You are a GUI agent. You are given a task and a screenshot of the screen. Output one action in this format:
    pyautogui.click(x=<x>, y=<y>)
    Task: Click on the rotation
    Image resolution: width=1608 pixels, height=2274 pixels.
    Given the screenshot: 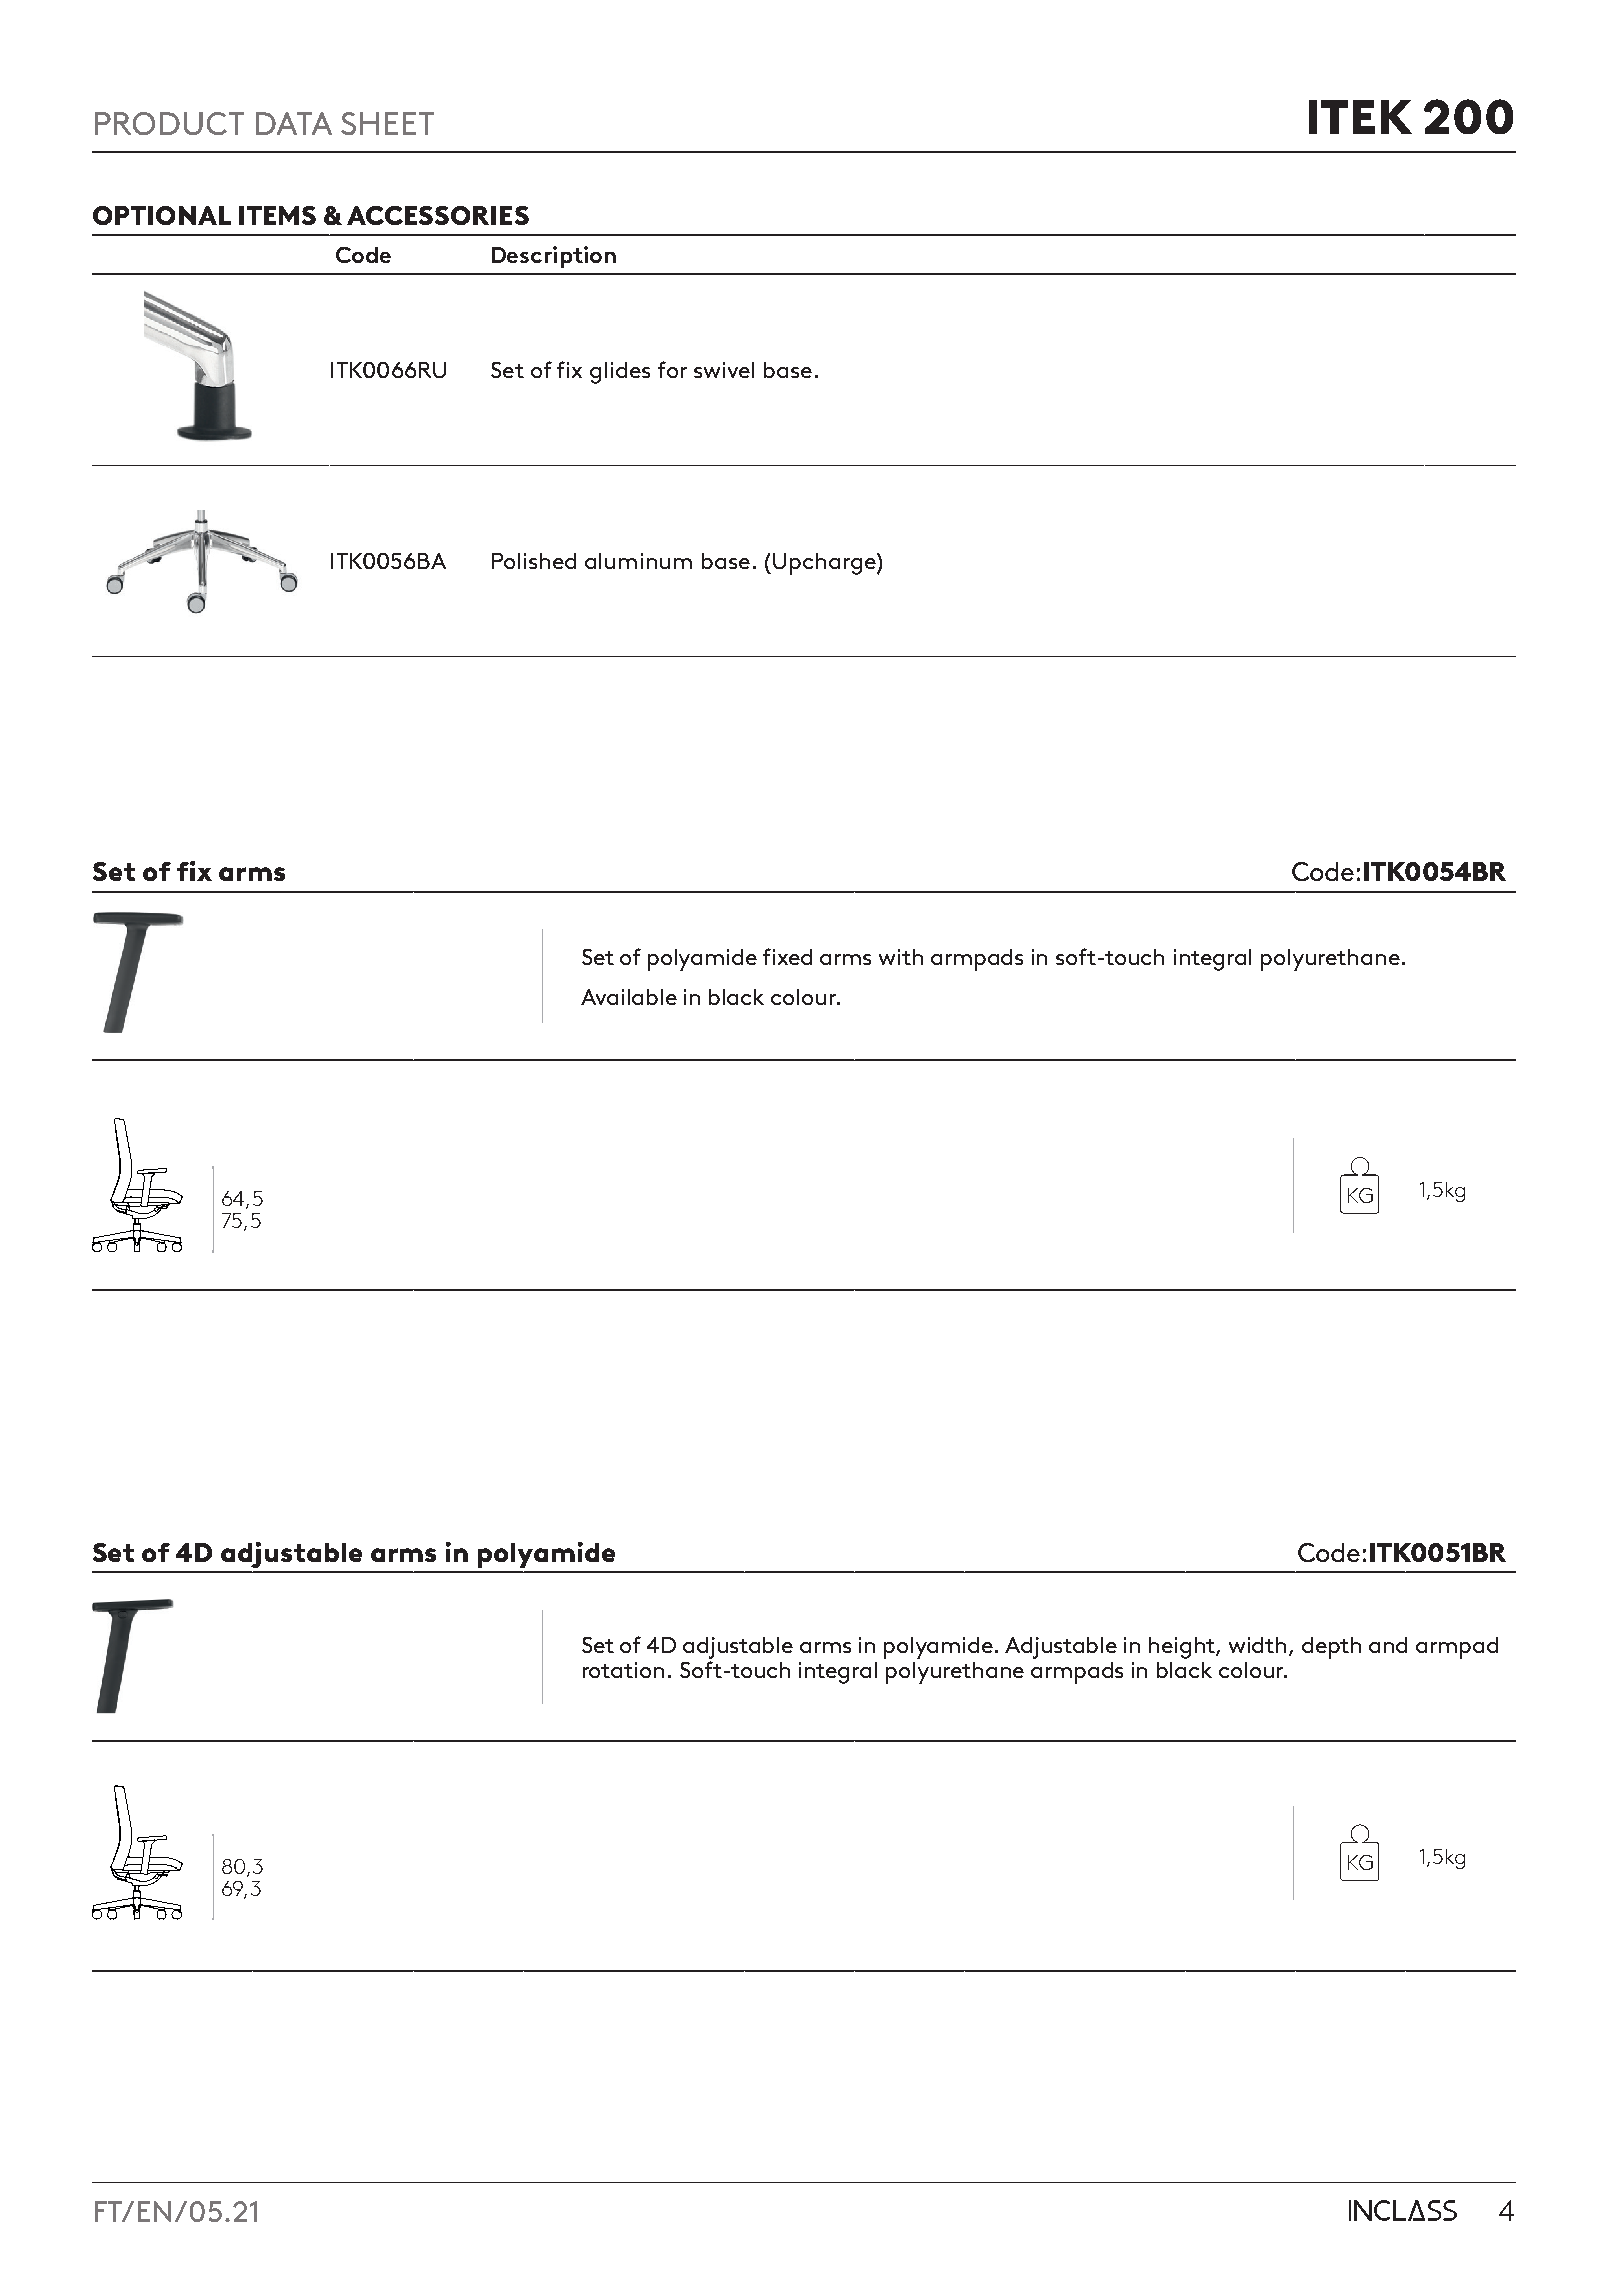 What is the action you would take?
    pyautogui.click(x=623, y=1670)
